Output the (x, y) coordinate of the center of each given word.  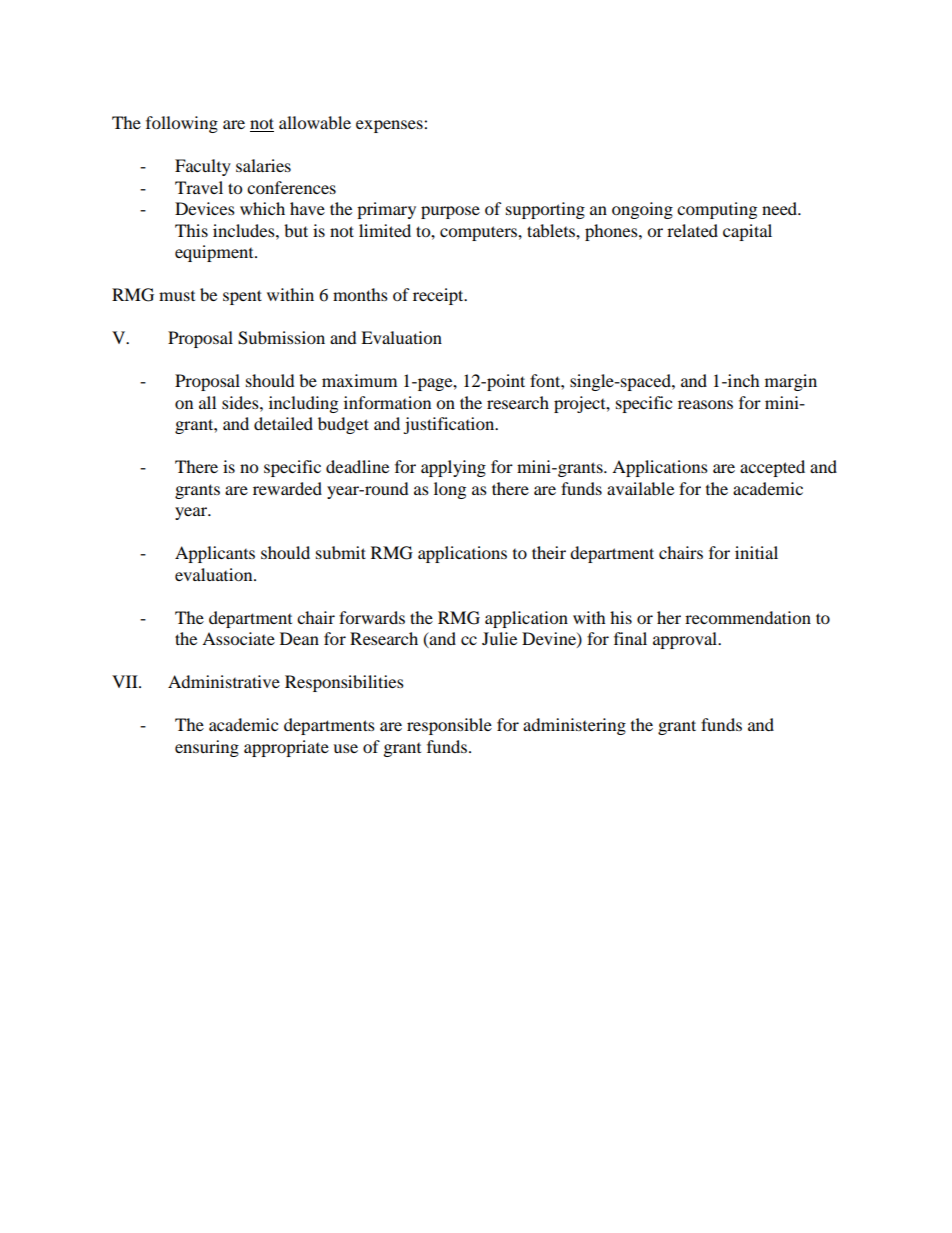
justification (450, 425)
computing (717, 210)
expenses (390, 126)
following (182, 124)
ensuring (207, 748)
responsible (449, 726)
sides (241, 402)
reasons (705, 404)
